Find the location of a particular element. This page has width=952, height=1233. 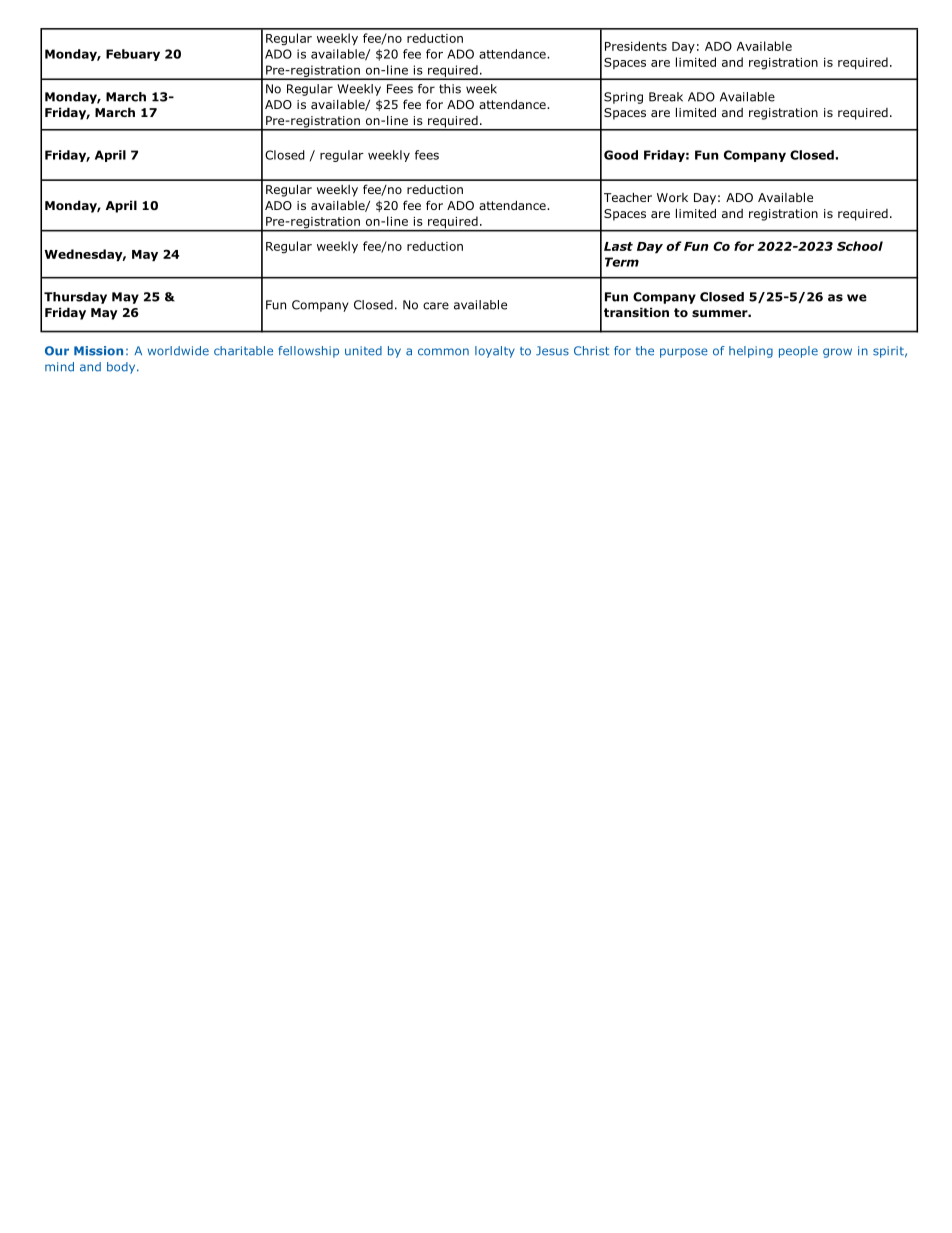

transition is located at coordinates (636, 312).
